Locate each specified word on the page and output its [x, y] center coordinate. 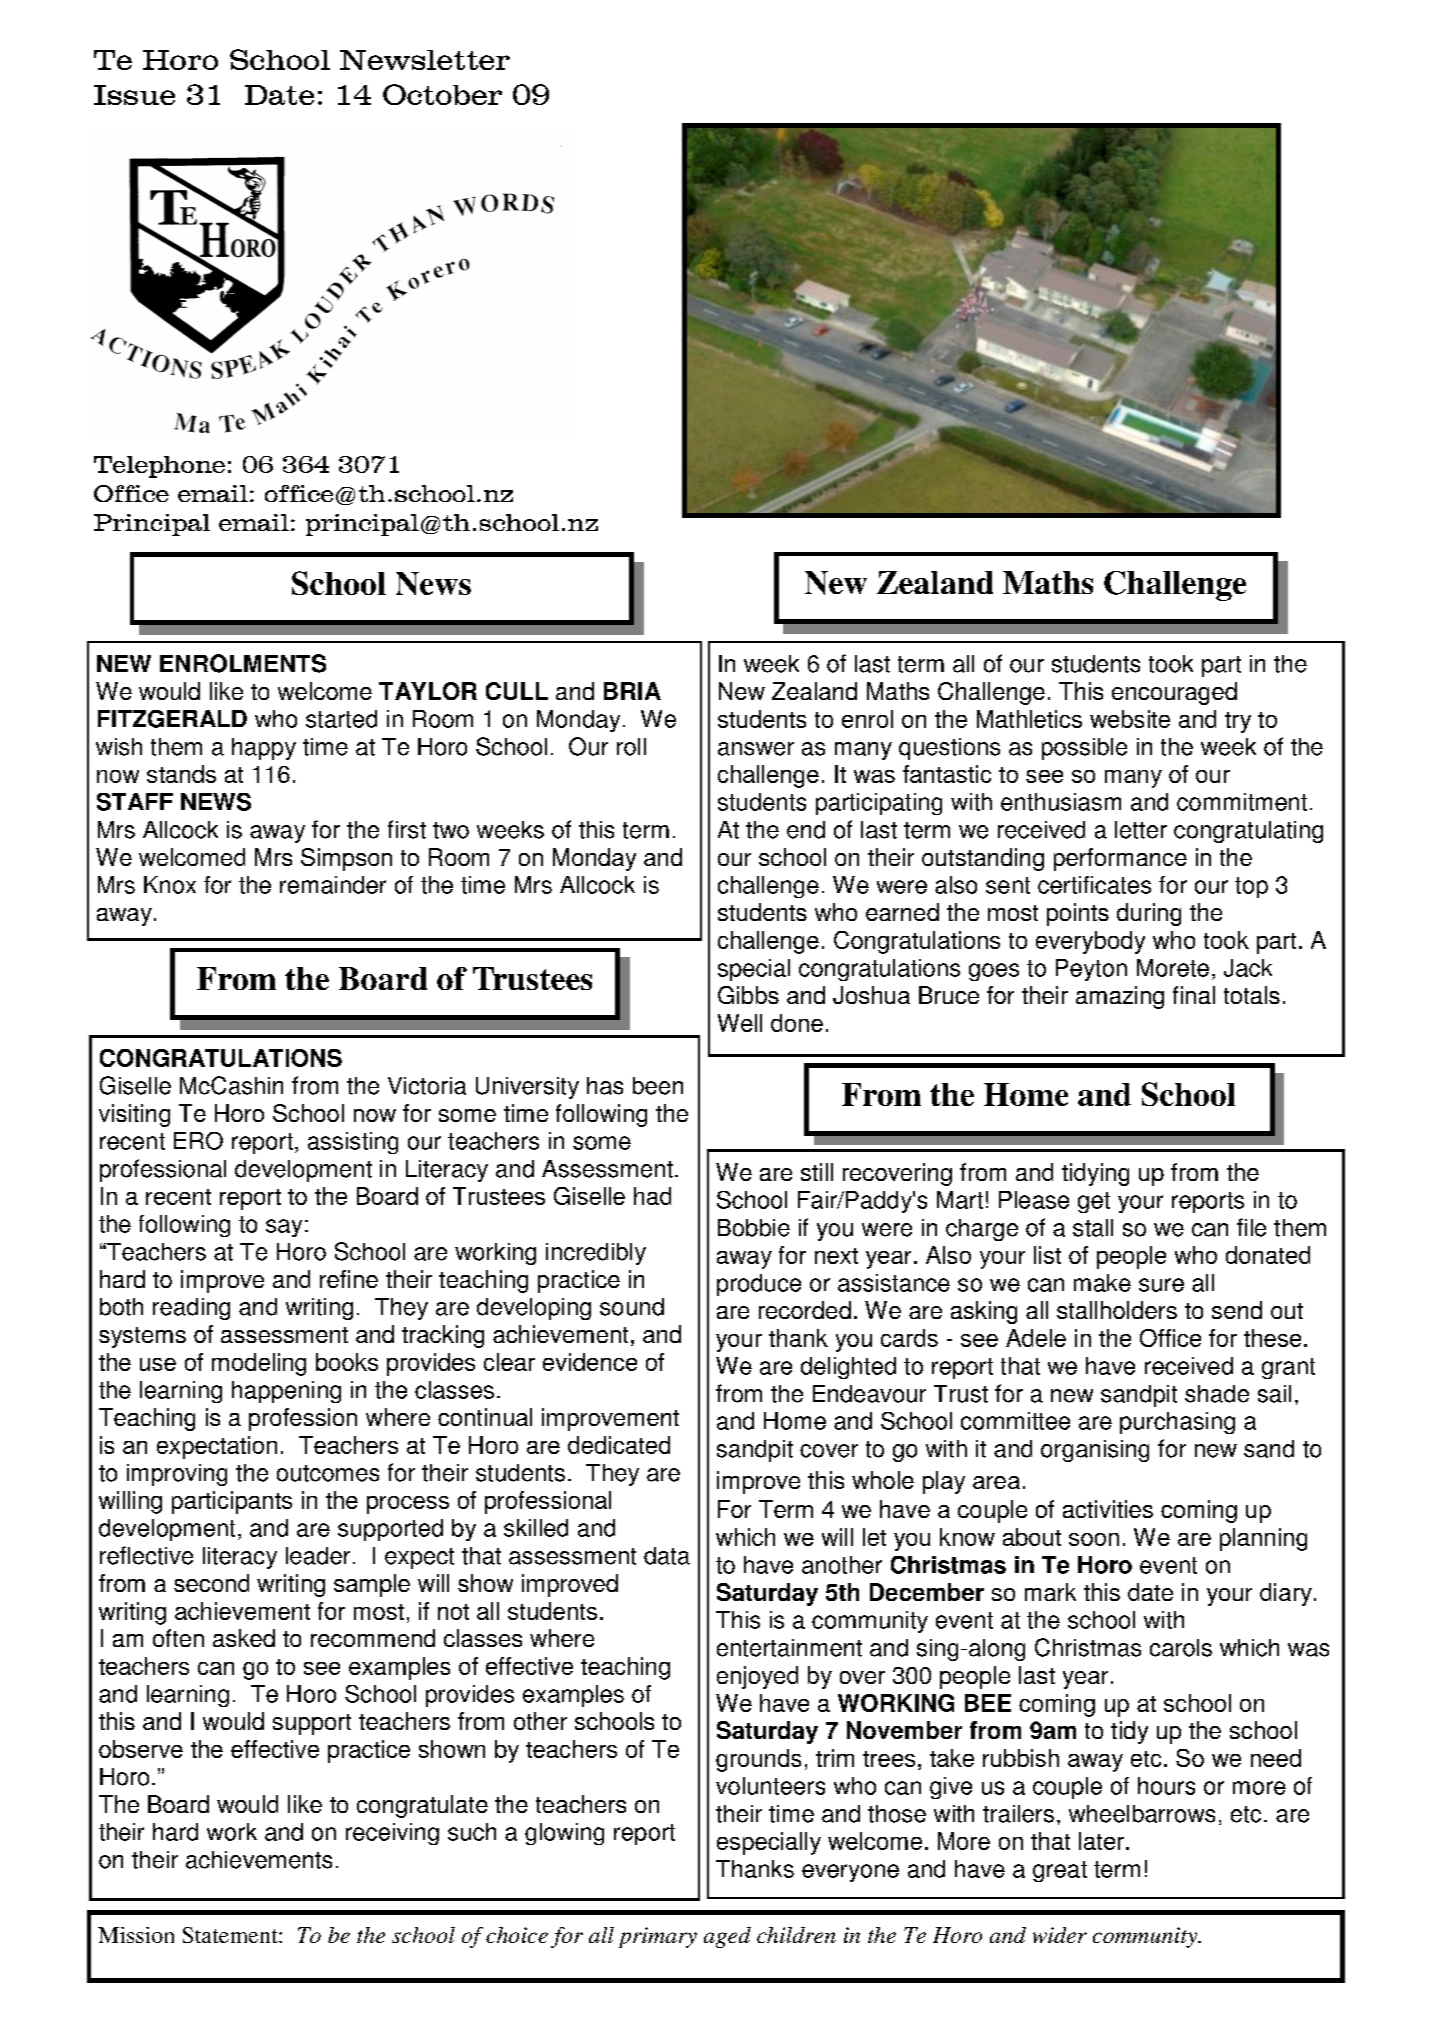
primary [658, 1937]
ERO [198, 1141]
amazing [1120, 997]
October [442, 94]
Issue [134, 95]
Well [740, 1023]
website [1130, 719]
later [1101, 1841]
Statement [231, 1935]
